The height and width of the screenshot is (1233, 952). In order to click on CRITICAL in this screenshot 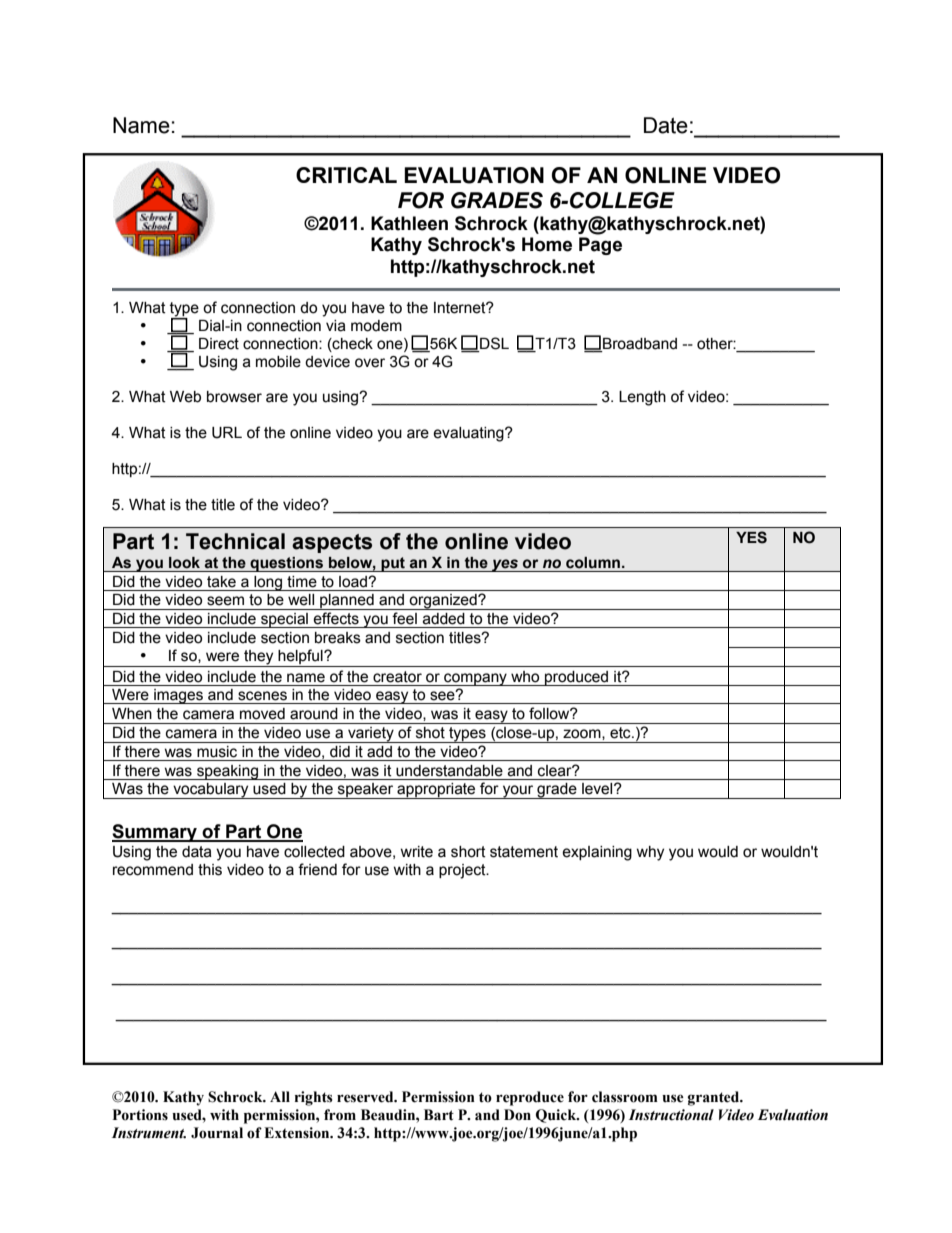, I will do `click(346, 175)`.
